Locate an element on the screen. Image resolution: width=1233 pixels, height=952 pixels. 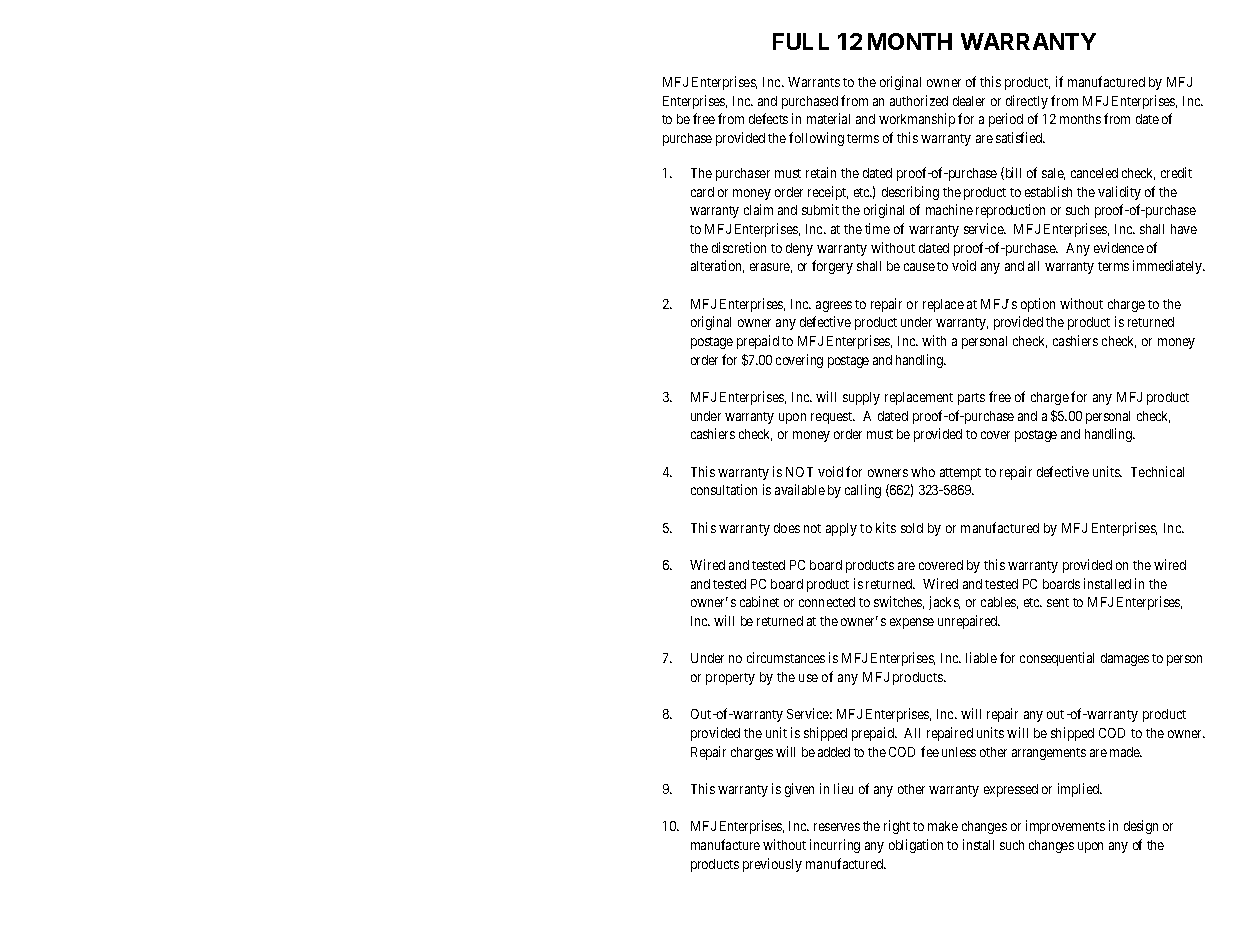
make is located at coordinates (943, 826).
